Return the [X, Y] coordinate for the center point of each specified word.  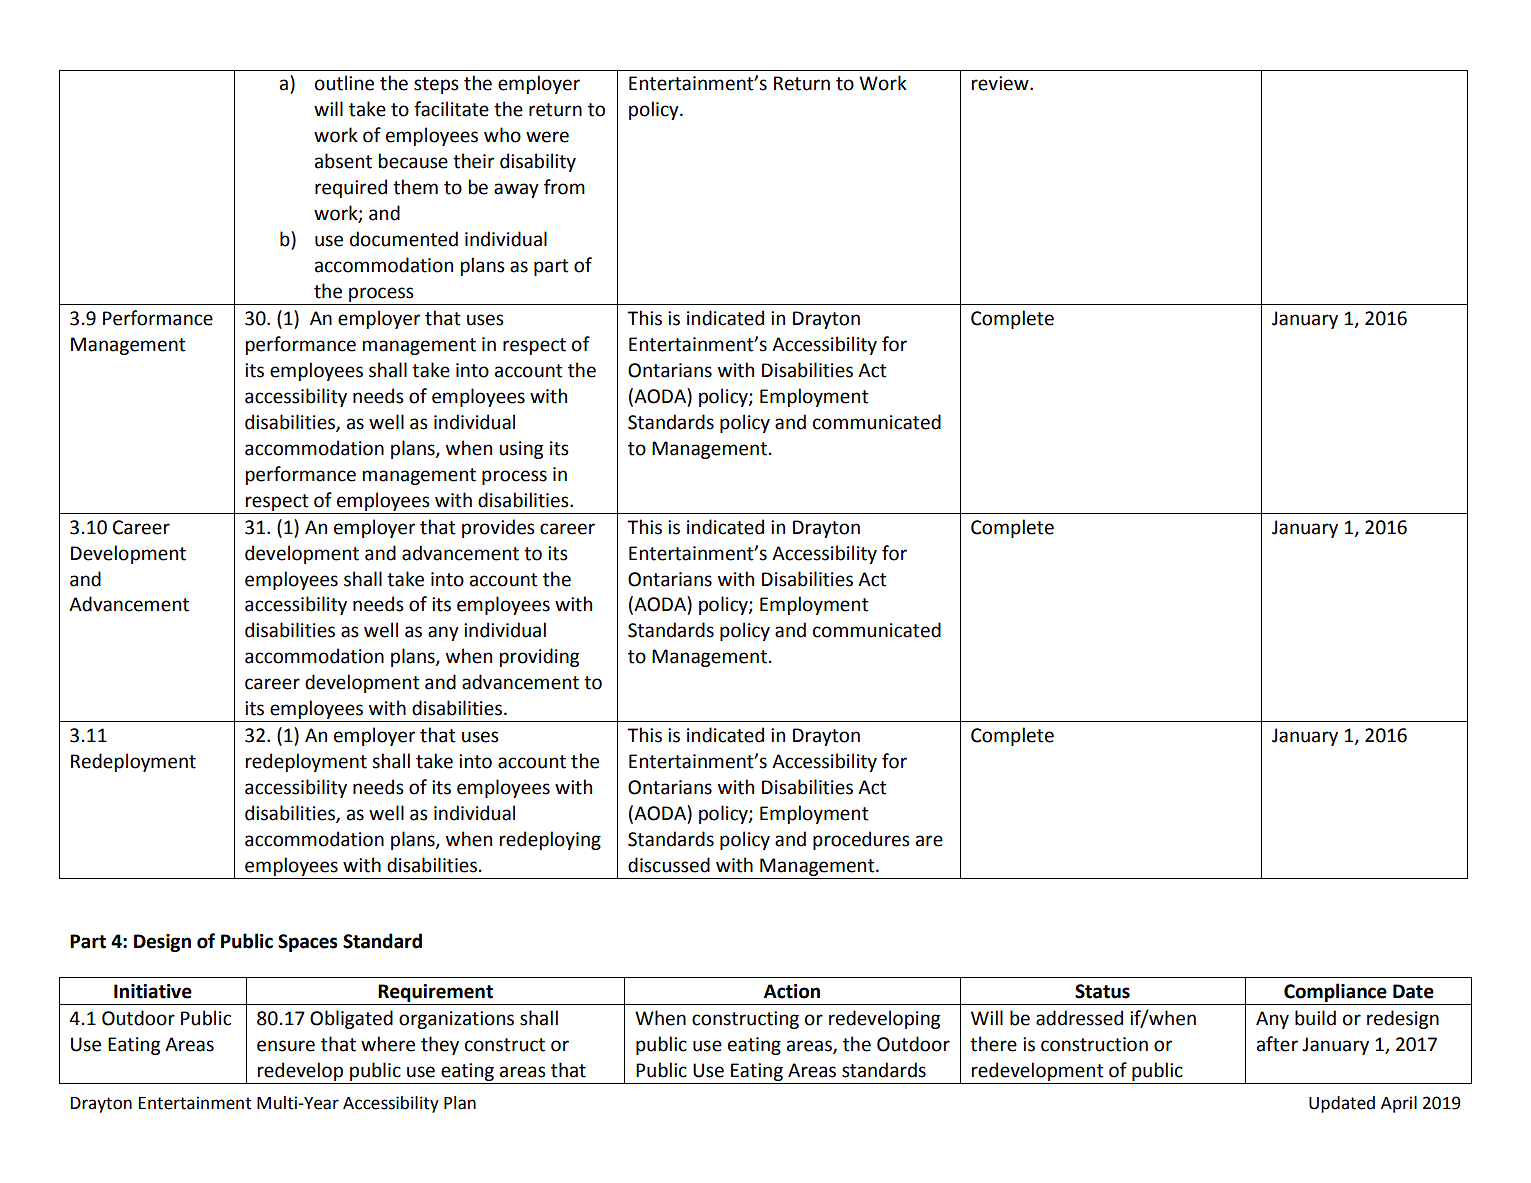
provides [498, 528]
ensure [286, 1046]
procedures [861, 840]
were [547, 137]
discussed [669, 865]
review [1001, 83]
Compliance [1335, 994]
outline [344, 83]
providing [539, 657]
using [521, 450]
